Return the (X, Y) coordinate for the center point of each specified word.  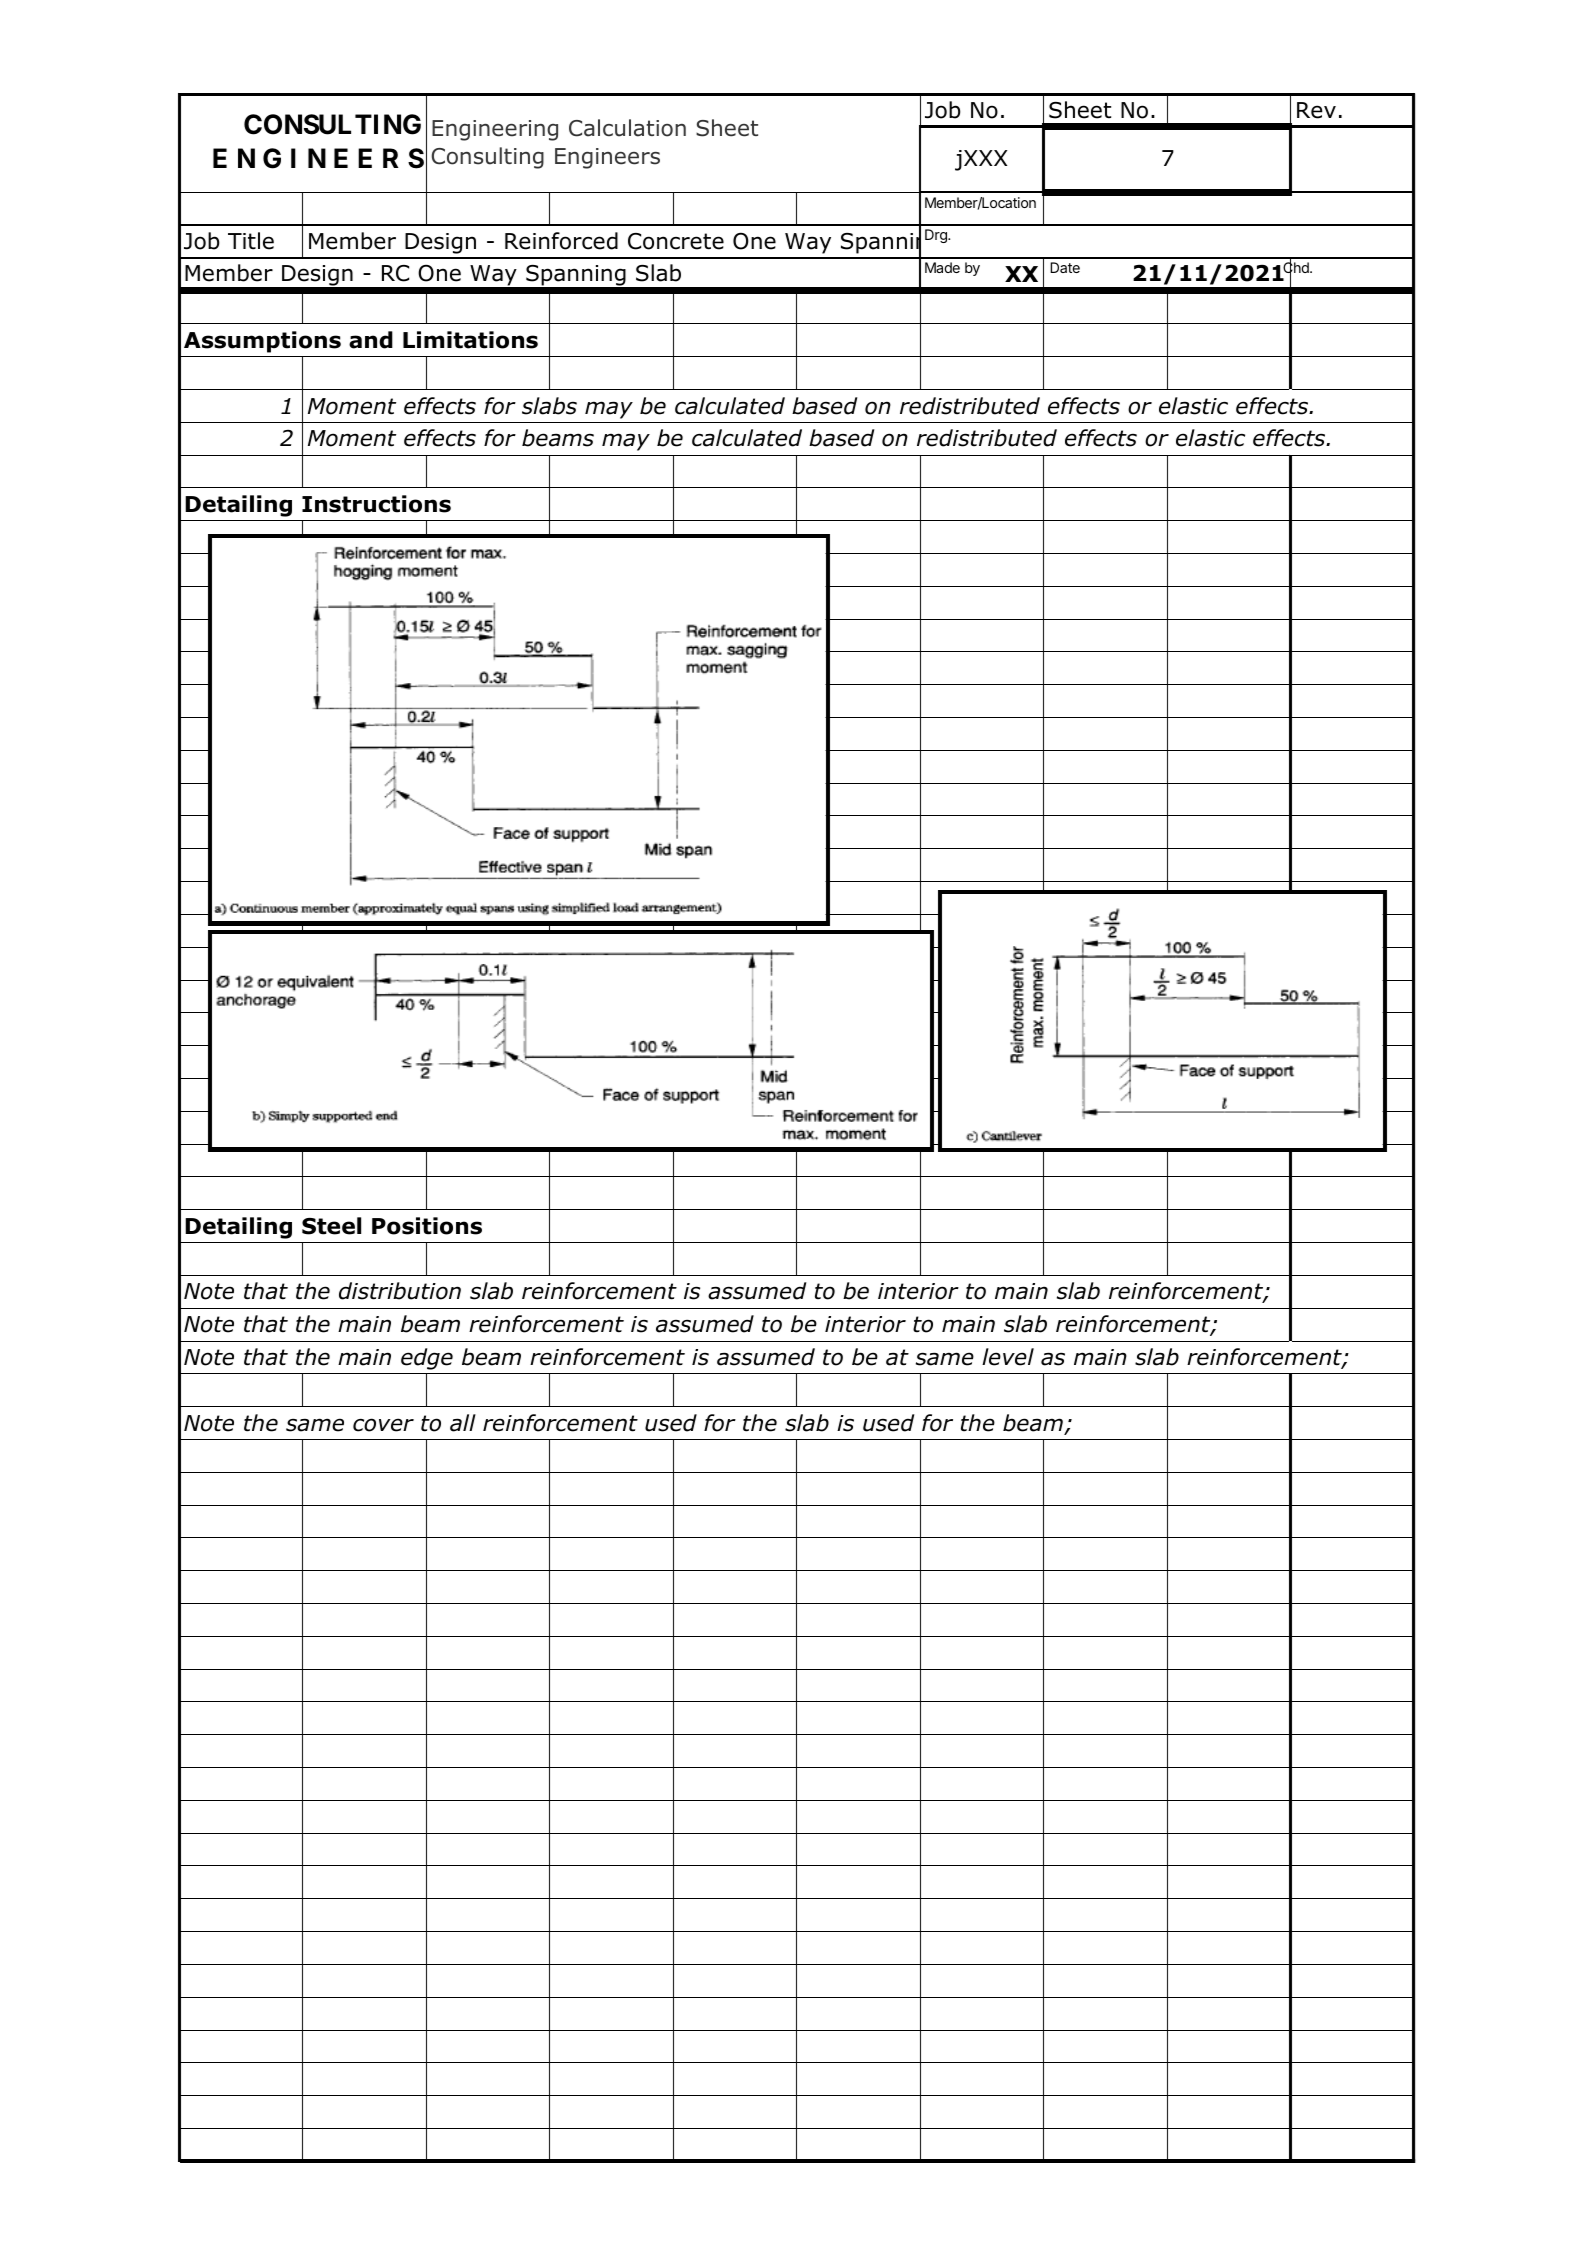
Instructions (376, 504)
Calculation (627, 128)
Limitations (470, 340)
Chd (1297, 268)
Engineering (495, 130)
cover (383, 1425)
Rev (1316, 110)
